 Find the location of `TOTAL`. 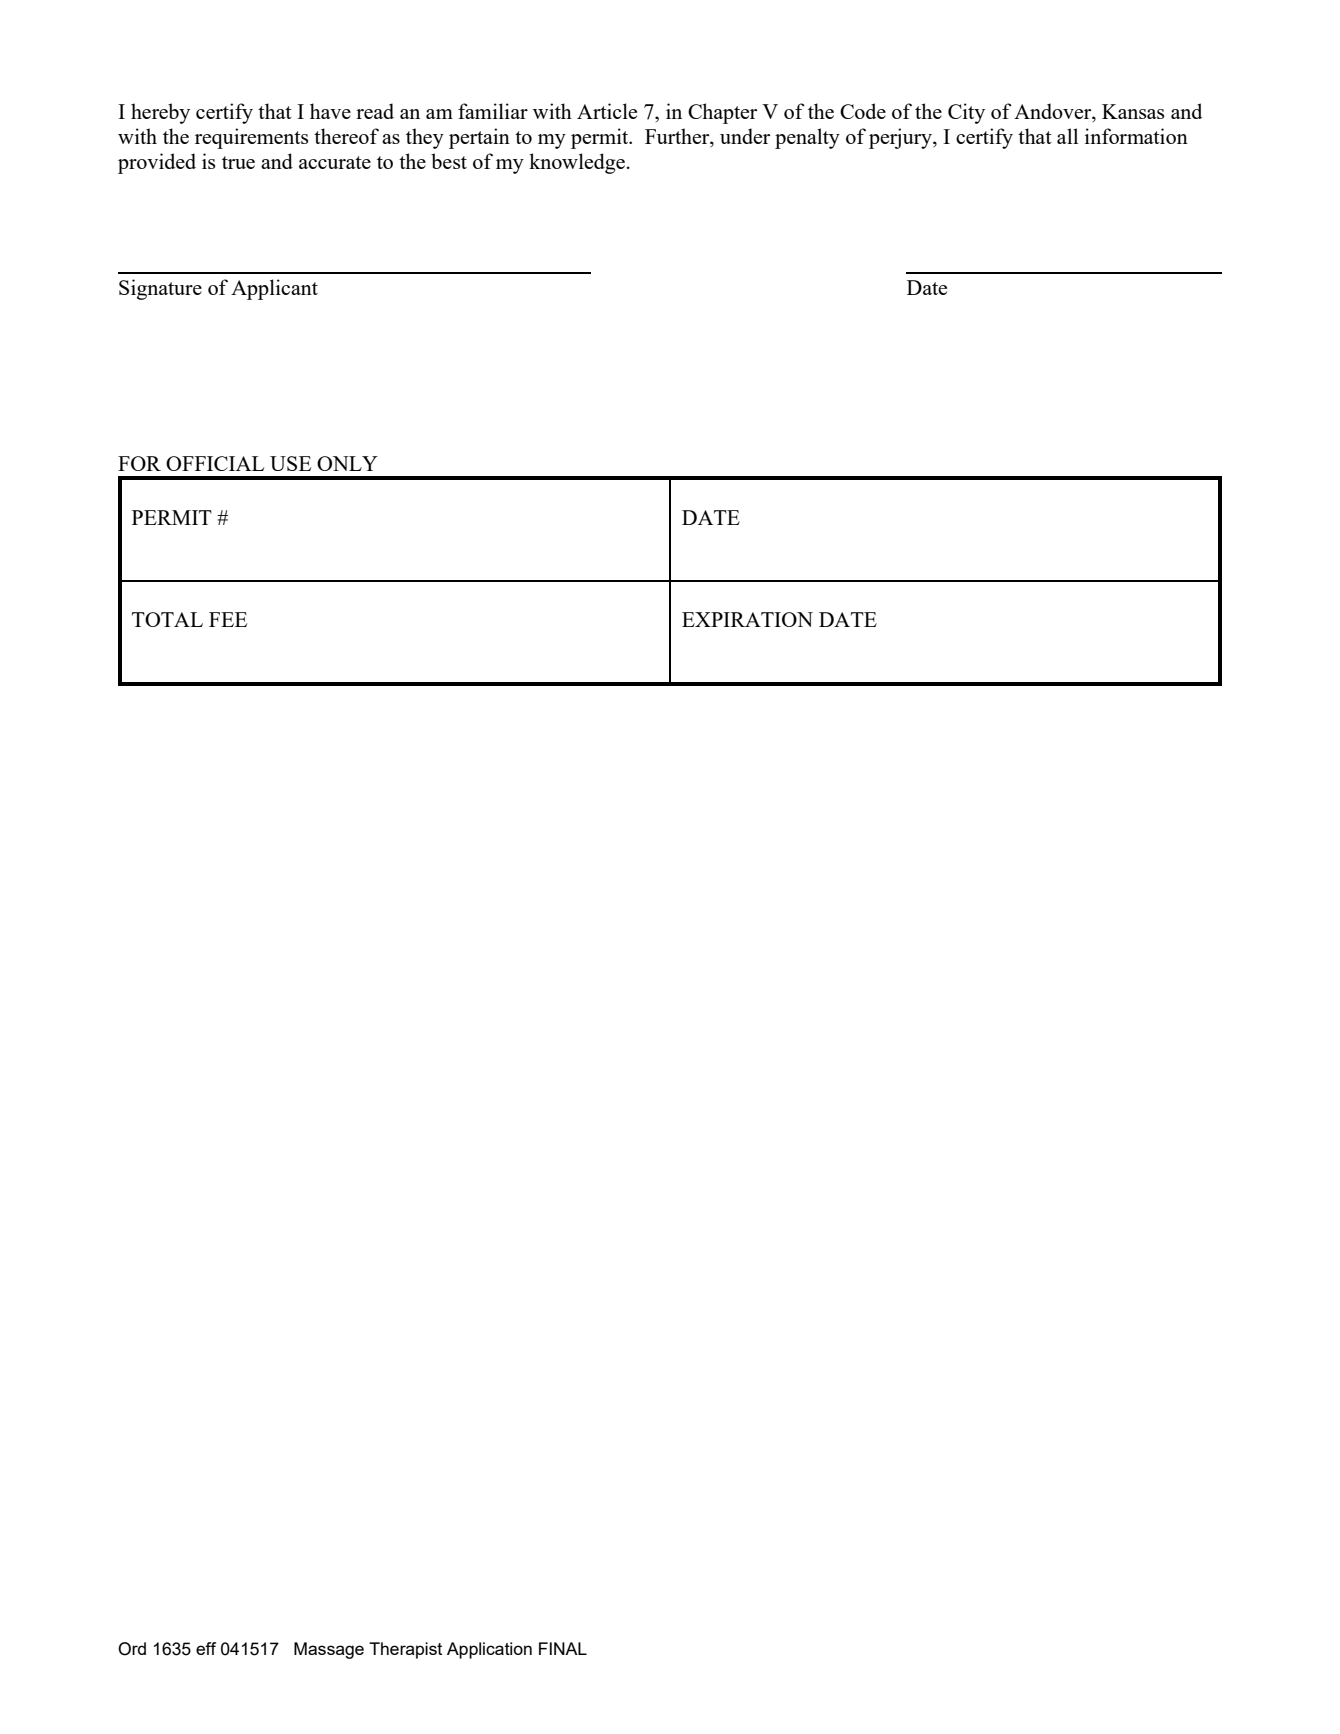

TOTAL is located at coordinates (167, 619).
